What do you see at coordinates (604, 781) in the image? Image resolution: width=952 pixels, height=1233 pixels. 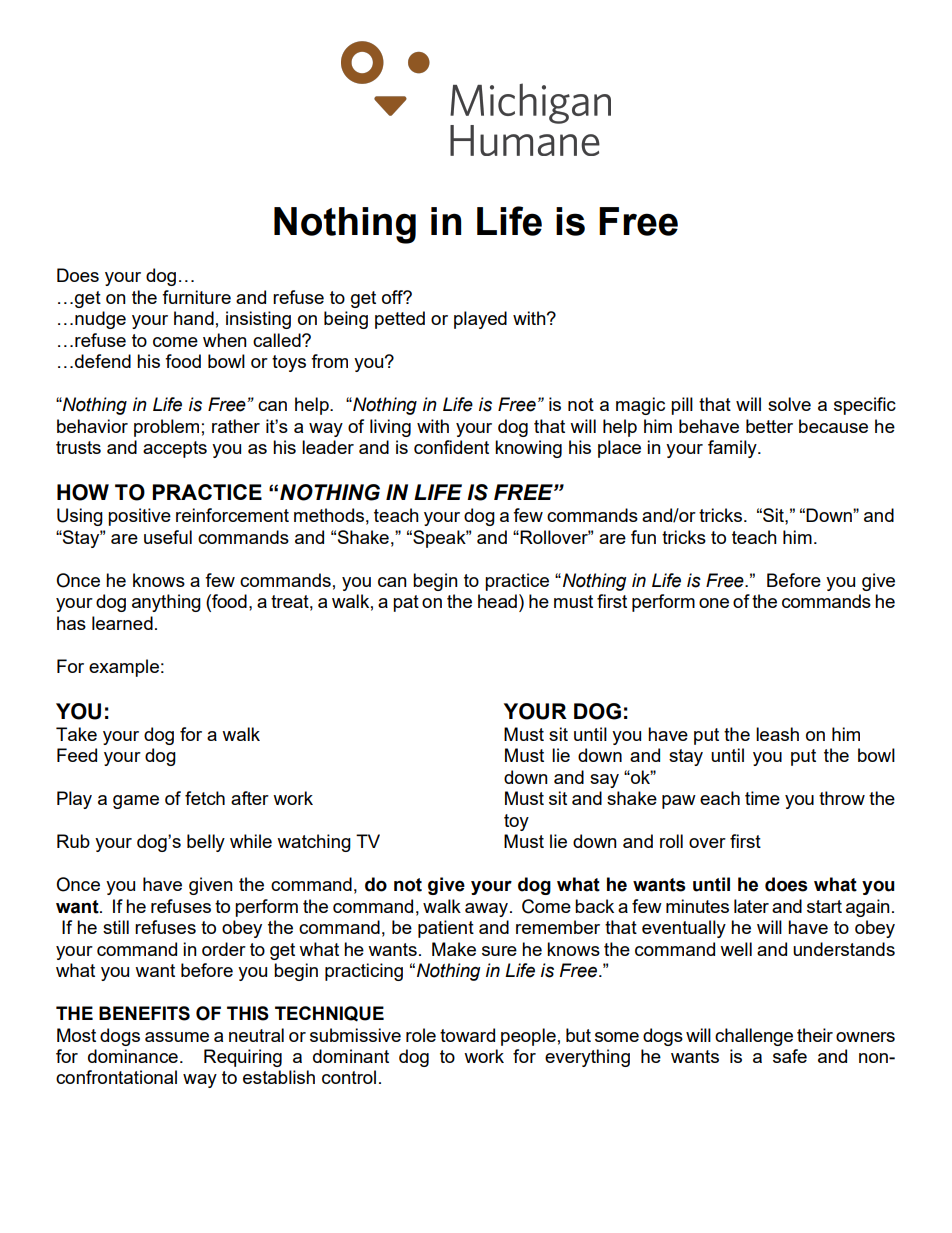 I see `say` at bounding box center [604, 781].
